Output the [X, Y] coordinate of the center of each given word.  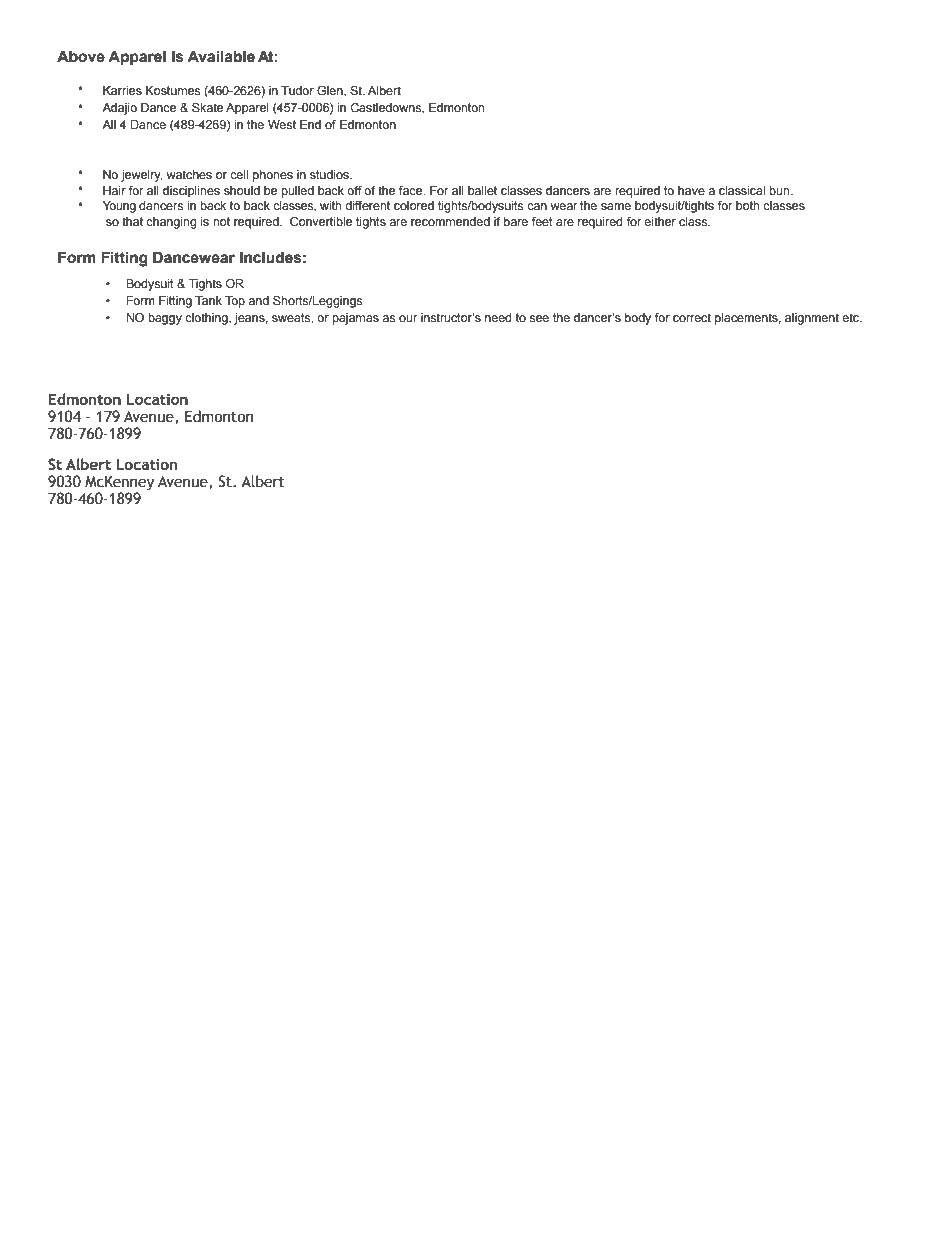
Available [221, 56]
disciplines [191, 192]
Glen [331, 91]
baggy [165, 319]
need [498, 317]
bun [780, 190]
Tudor [297, 90]
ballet [482, 190]
